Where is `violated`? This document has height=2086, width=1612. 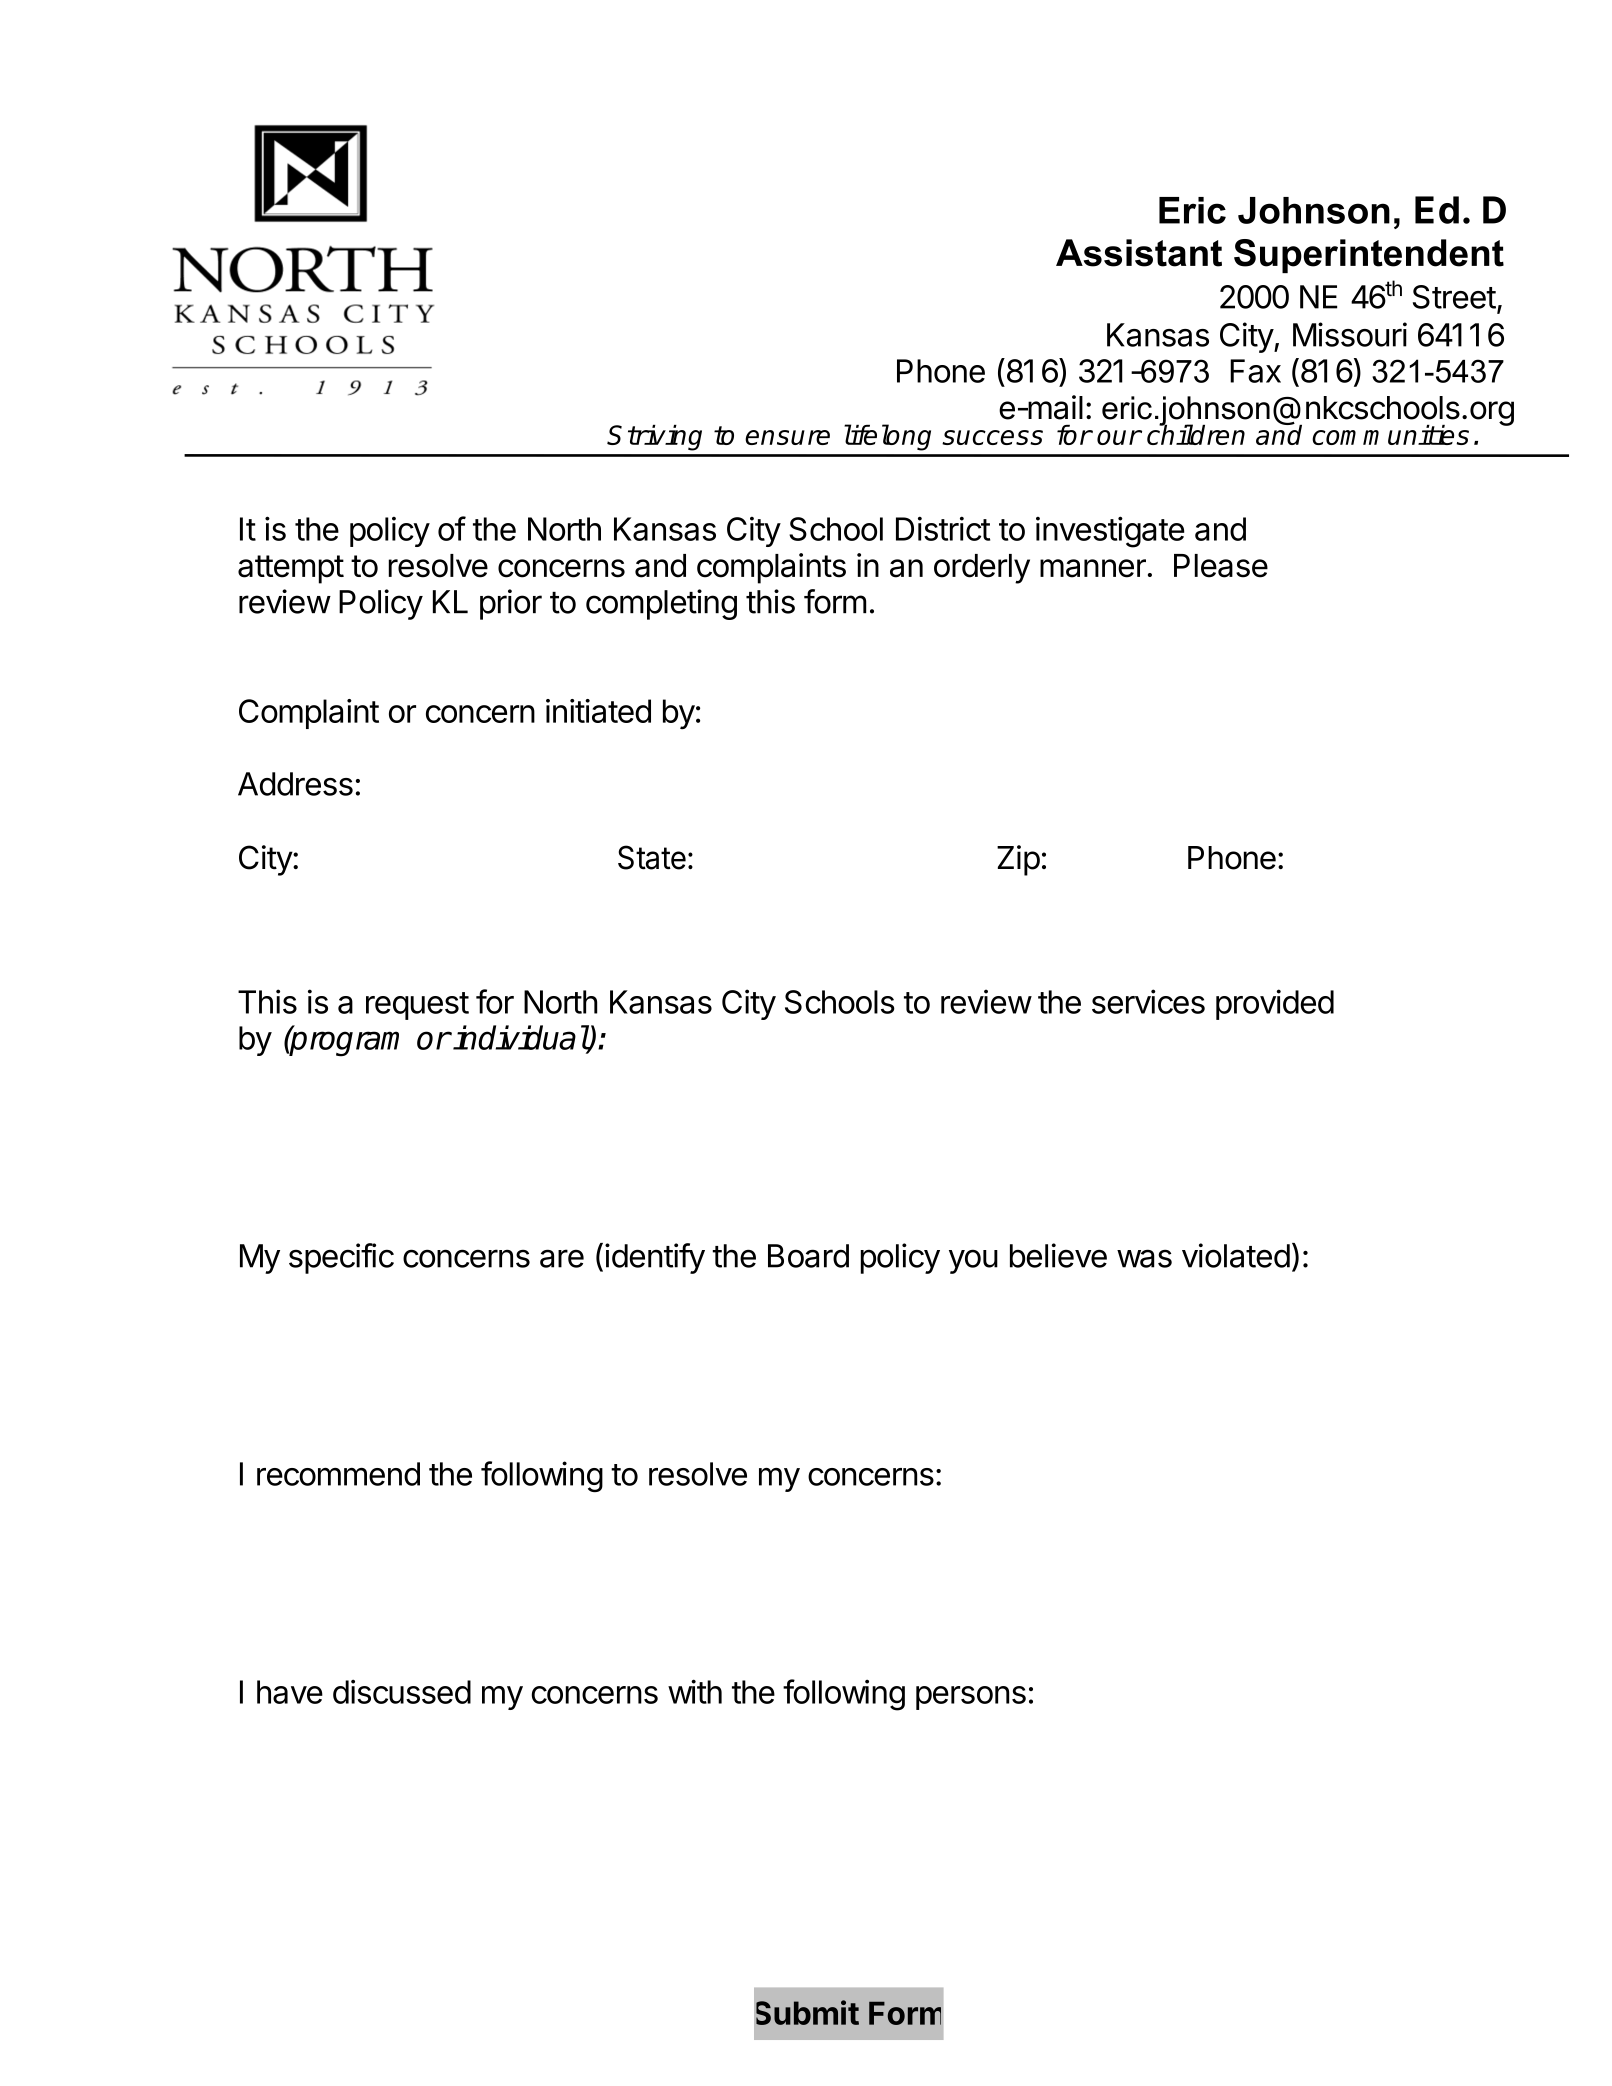
violated is located at coordinates (1236, 1255).
